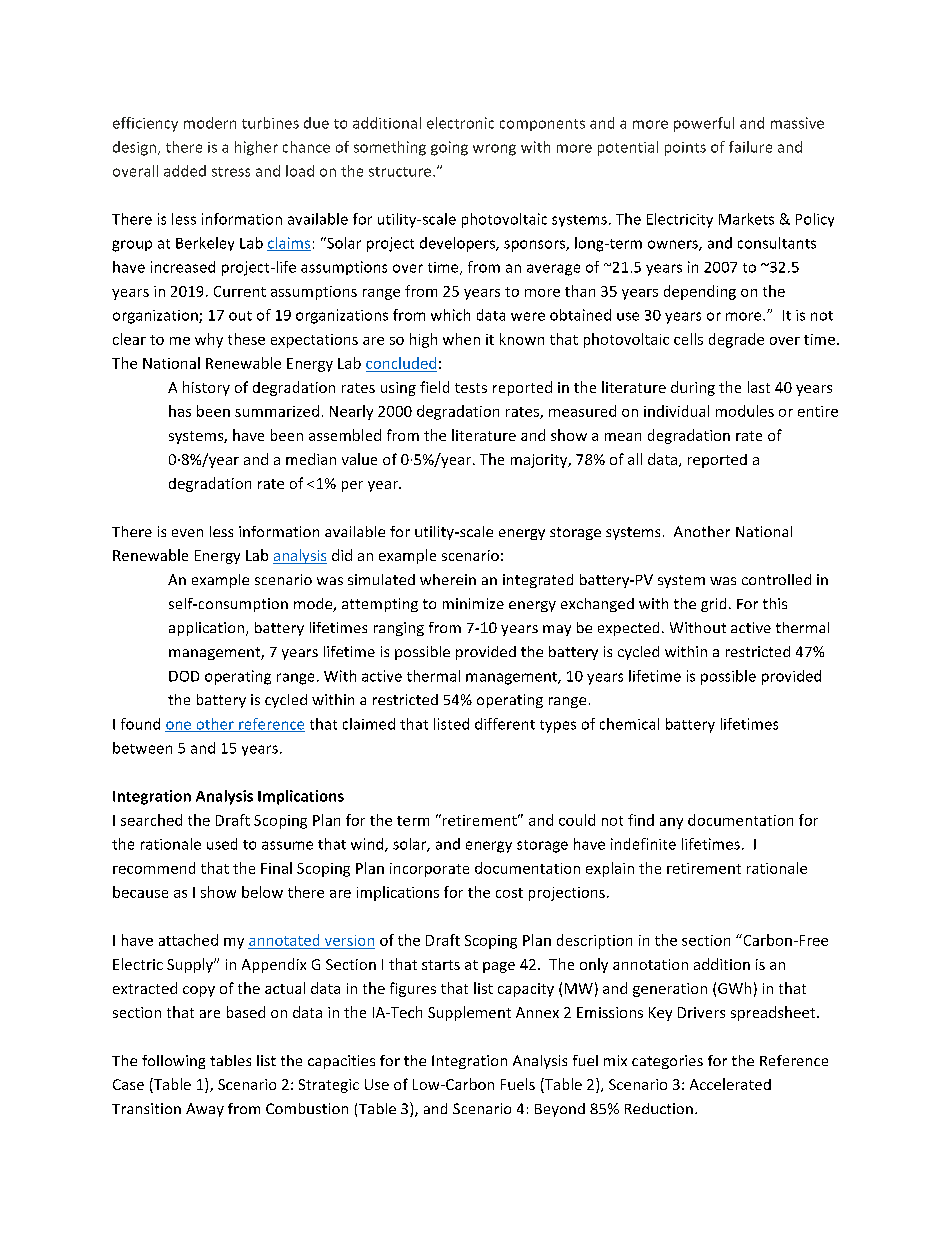  I want to click on has, so click(180, 411).
